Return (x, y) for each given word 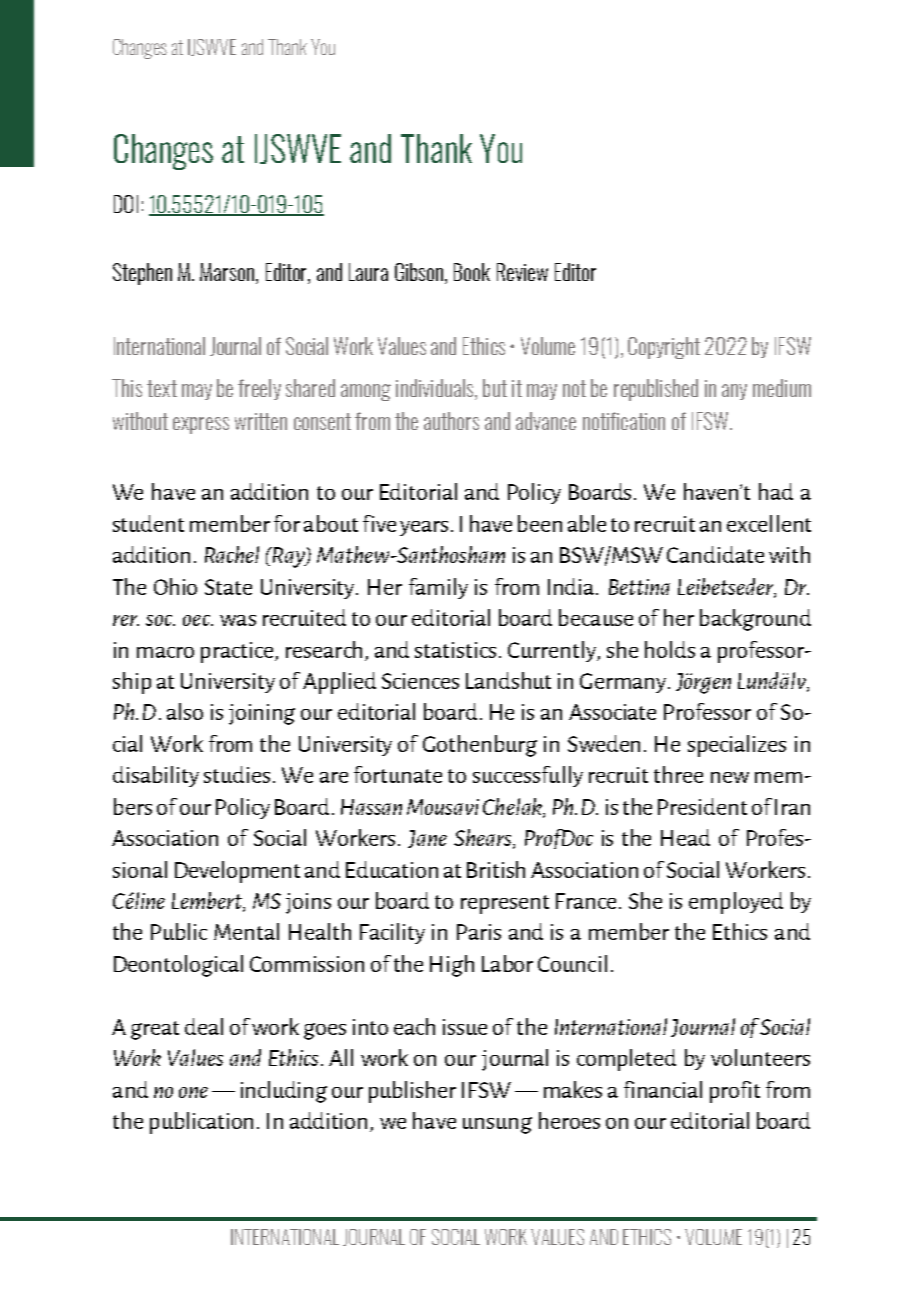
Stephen (142, 274)
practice (237, 652)
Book (472, 272)
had (776, 491)
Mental (246, 931)
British (496, 869)
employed (736, 903)
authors (451, 421)
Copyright (664, 348)
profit (735, 1092)
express (201, 425)
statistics (455, 650)
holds (670, 649)
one (193, 1092)
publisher (412, 1092)
